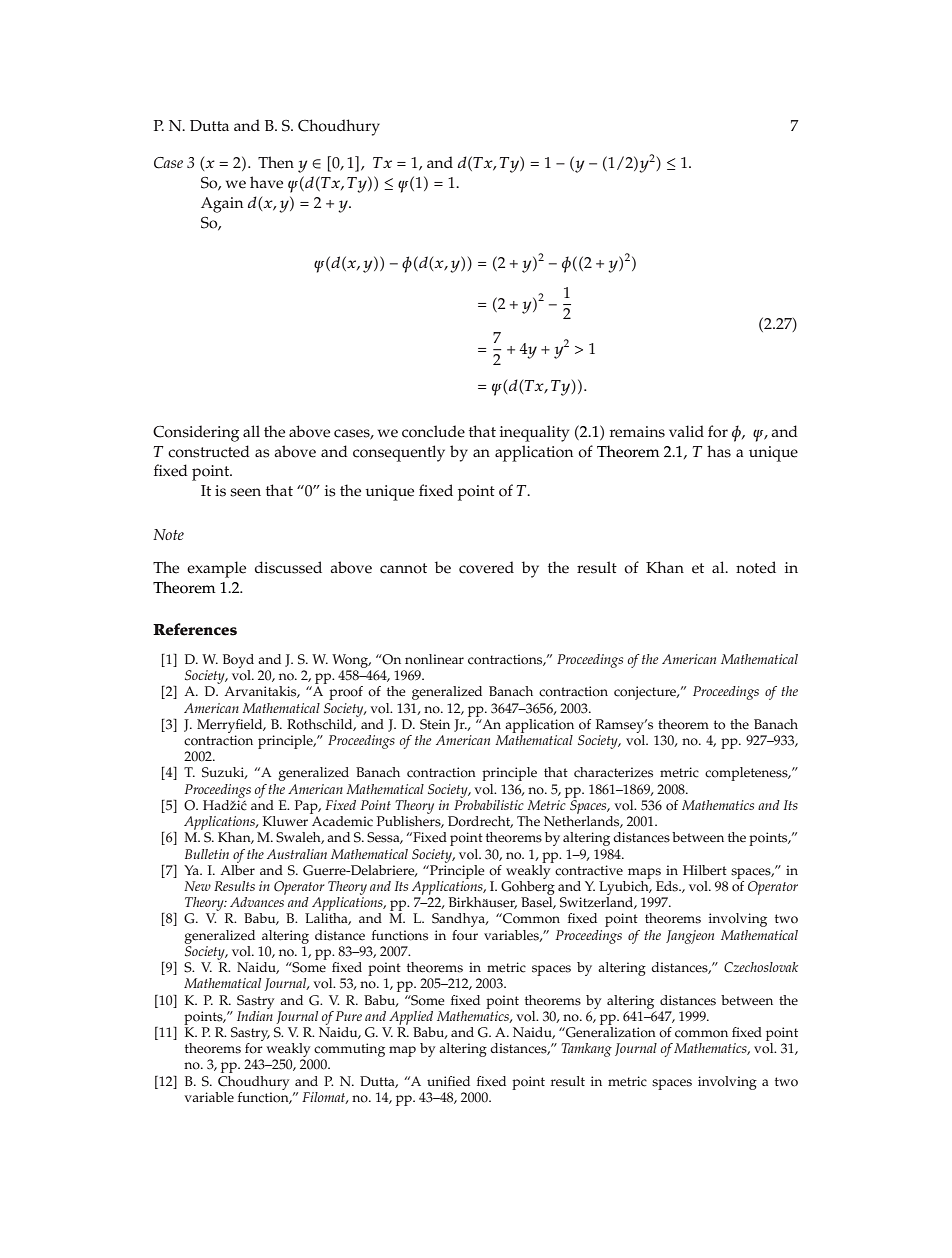  What do you see at coordinates (245, 492) in the screenshot?
I see `seen` at bounding box center [245, 492].
